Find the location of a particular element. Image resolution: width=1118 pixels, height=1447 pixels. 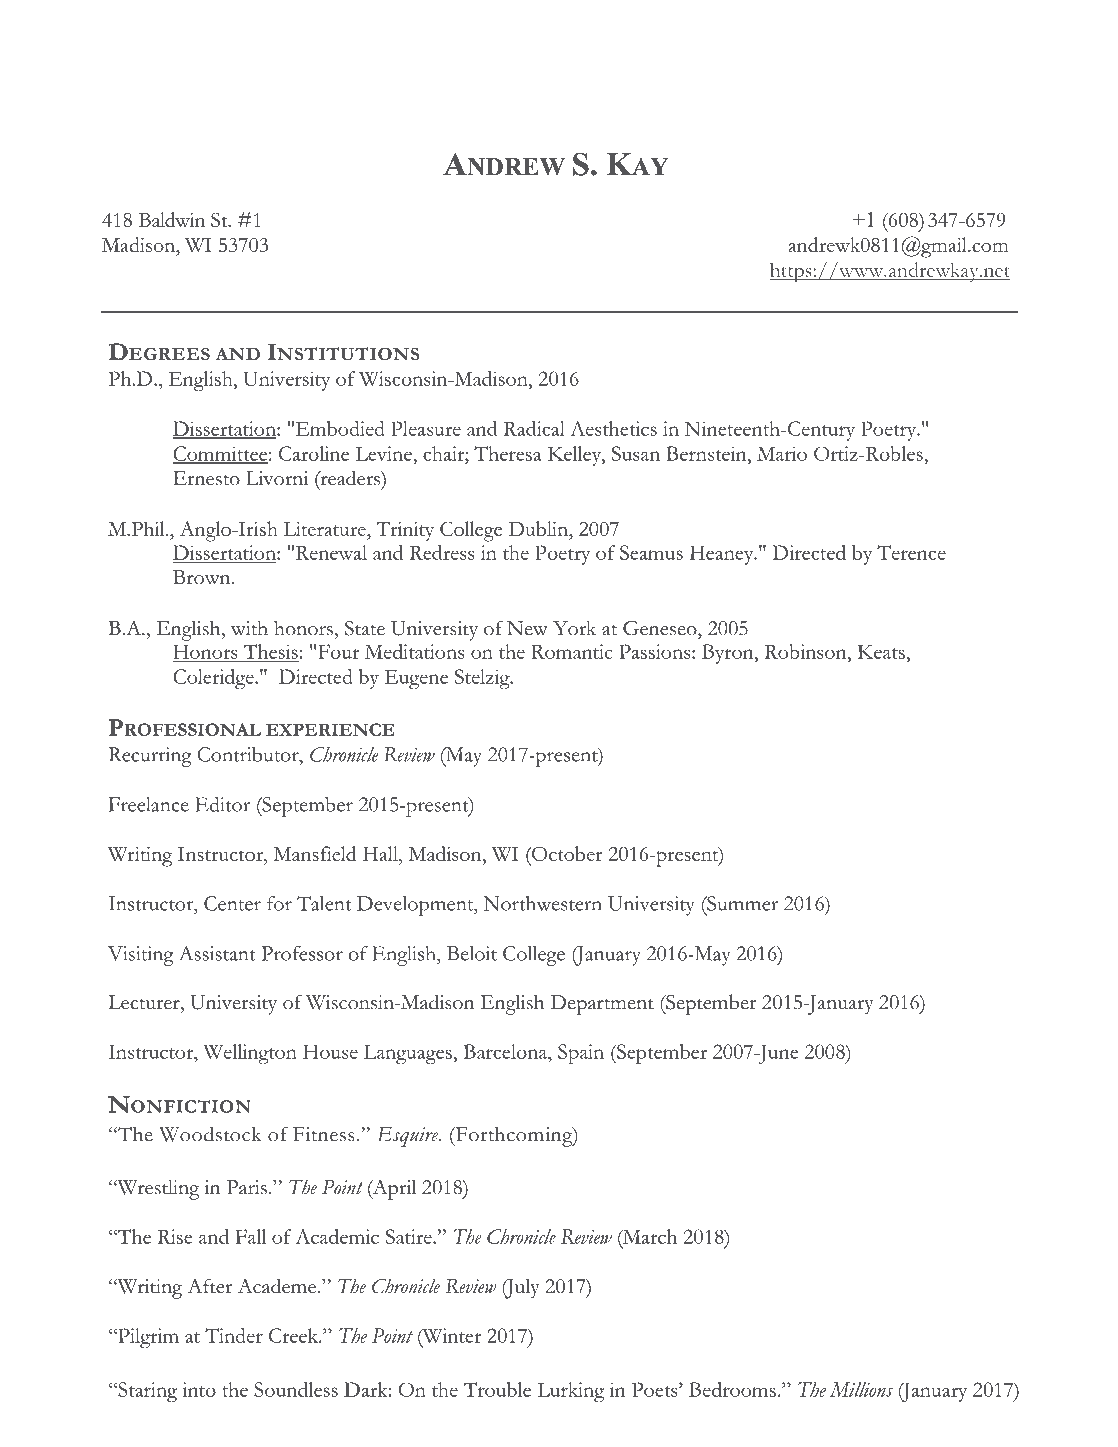

Barcelona is located at coordinates (506, 1051).
